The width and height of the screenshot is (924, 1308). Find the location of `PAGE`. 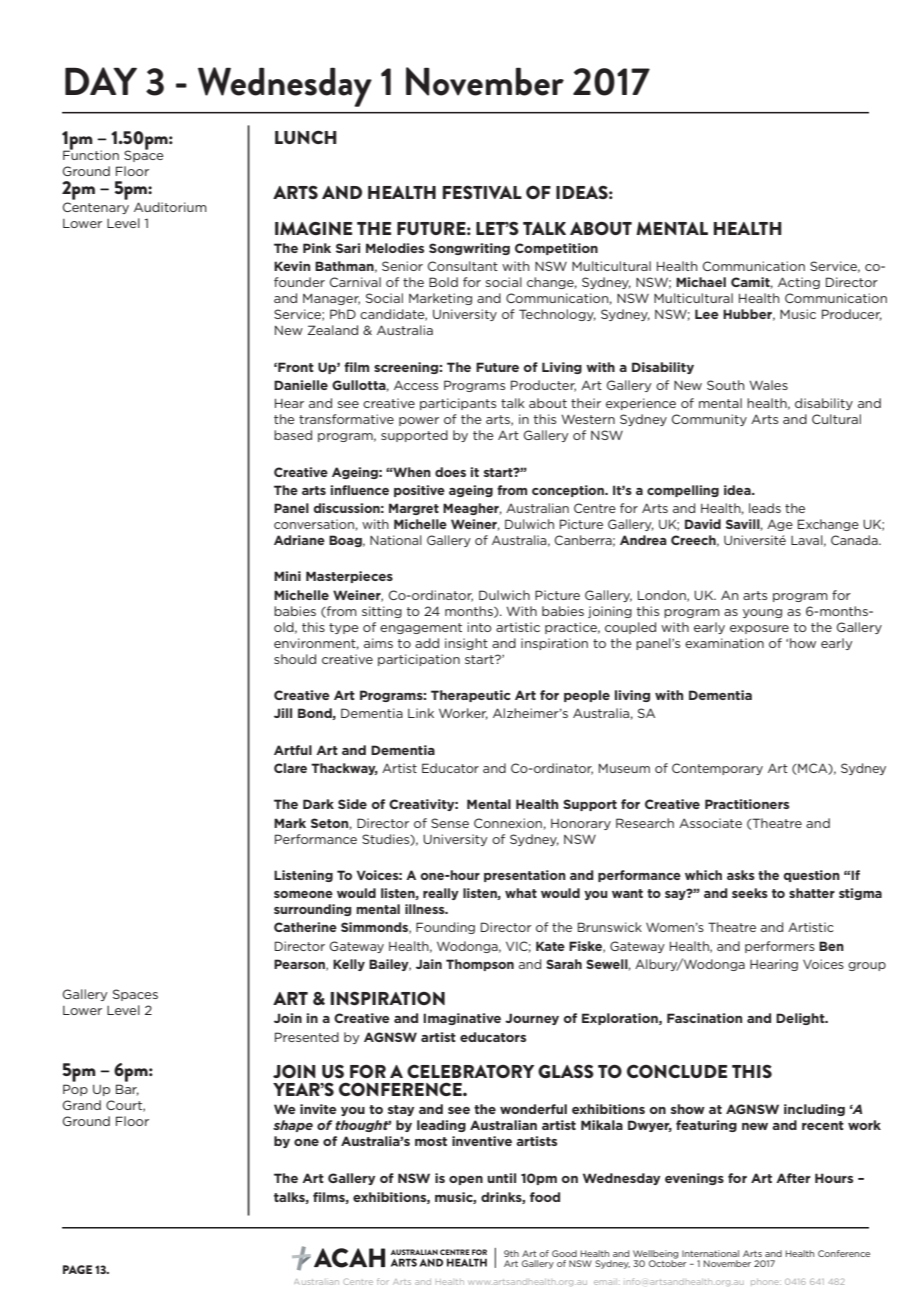

PAGE is located at coordinates (77, 1269).
